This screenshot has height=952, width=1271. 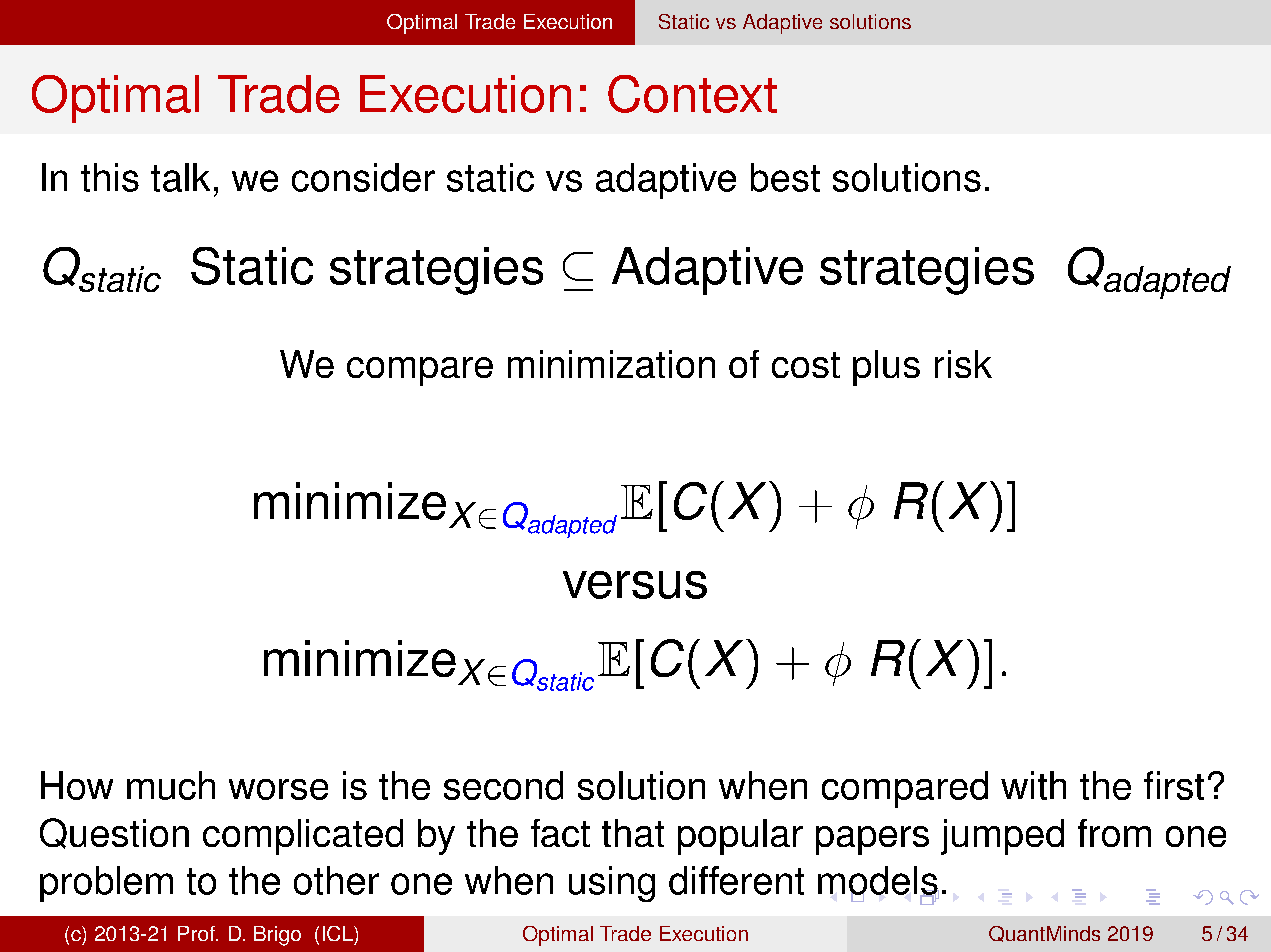 I want to click on minimization, so click(x=611, y=364).
